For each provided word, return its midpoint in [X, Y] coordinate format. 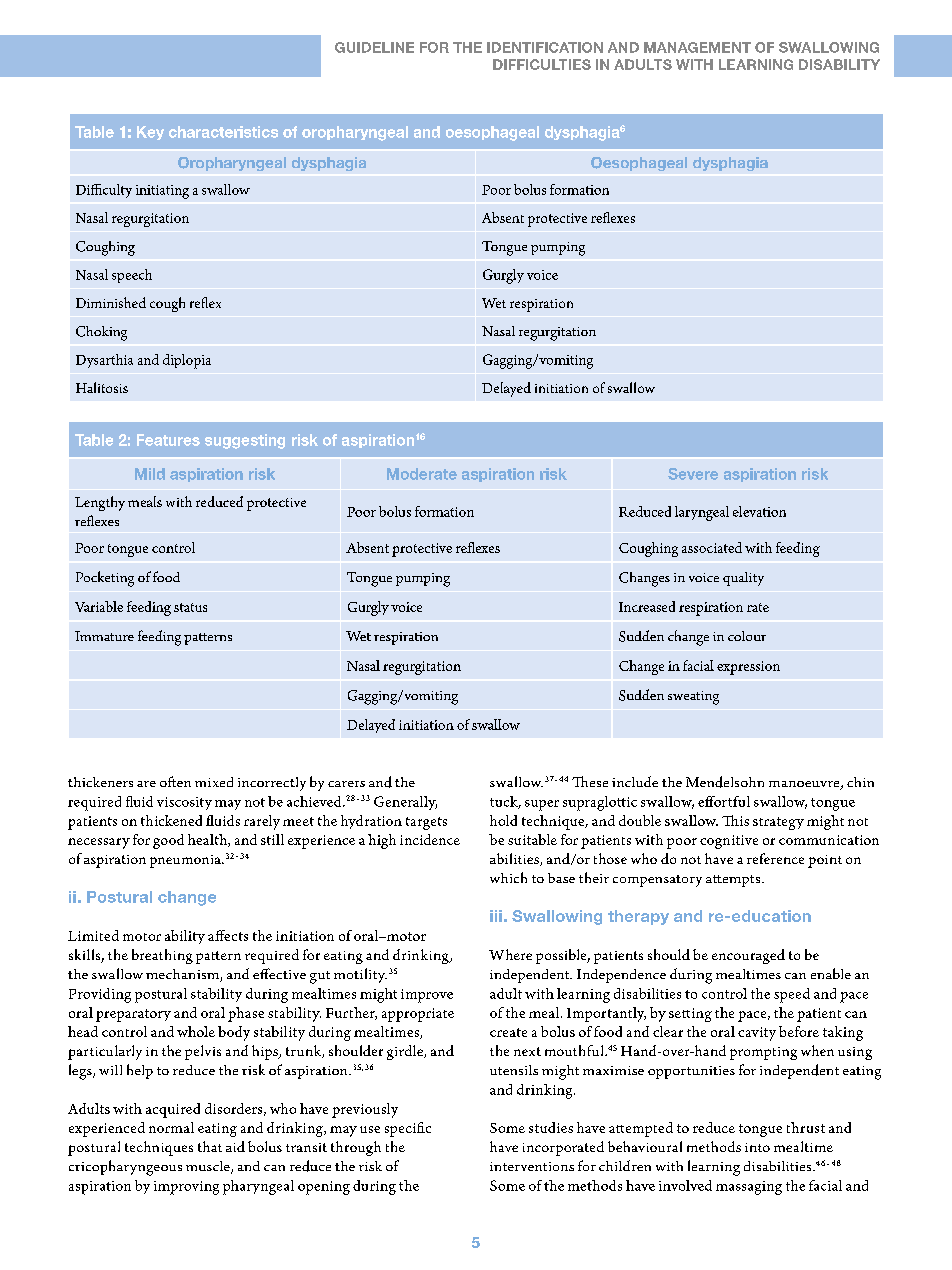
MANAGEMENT [697, 47]
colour [747, 636]
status [190, 607]
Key [150, 133]
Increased [647, 606]
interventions [532, 1166]
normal [171, 1127]
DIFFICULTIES [542, 64]
